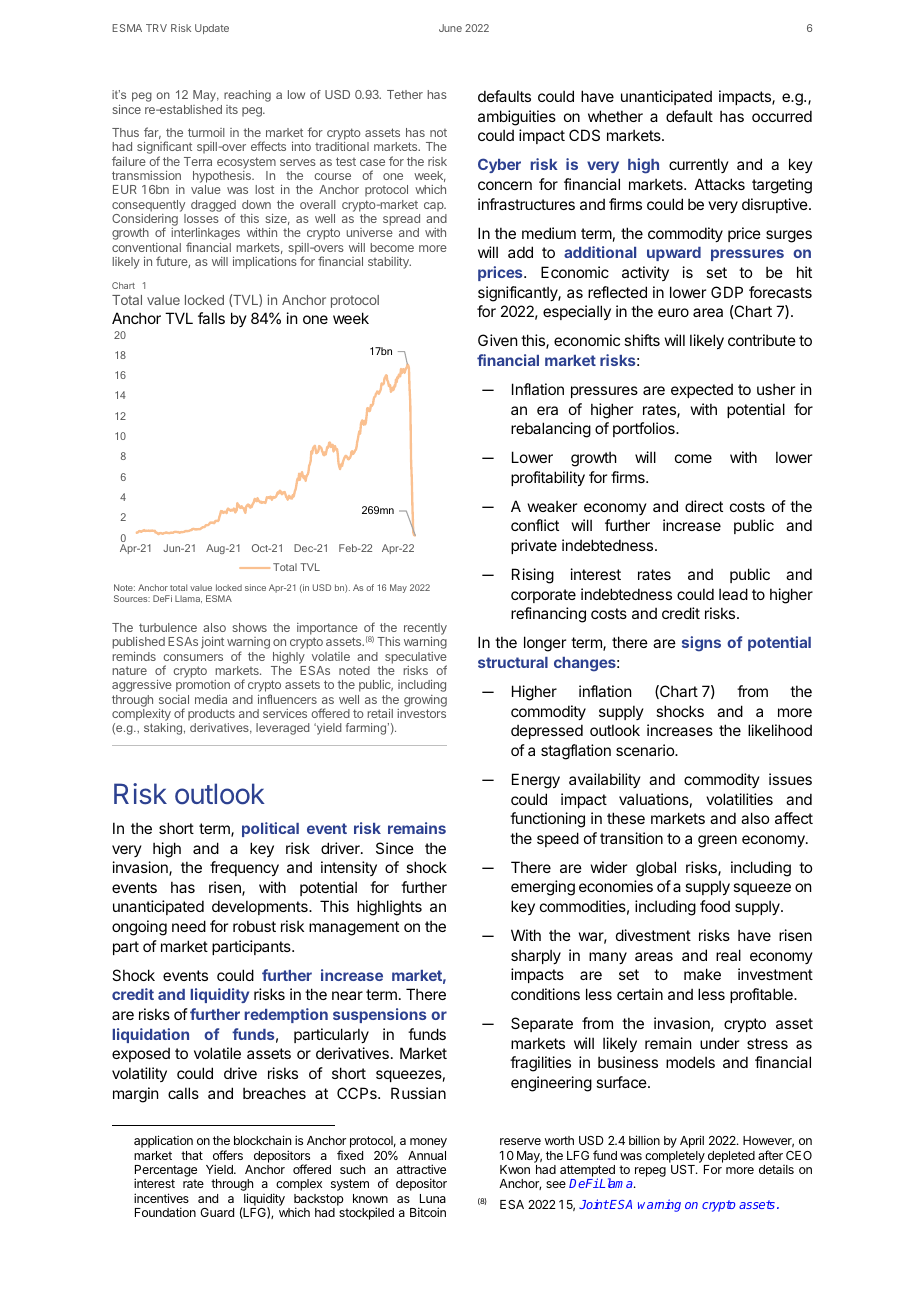  I want to click on June, so click(450, 28).
